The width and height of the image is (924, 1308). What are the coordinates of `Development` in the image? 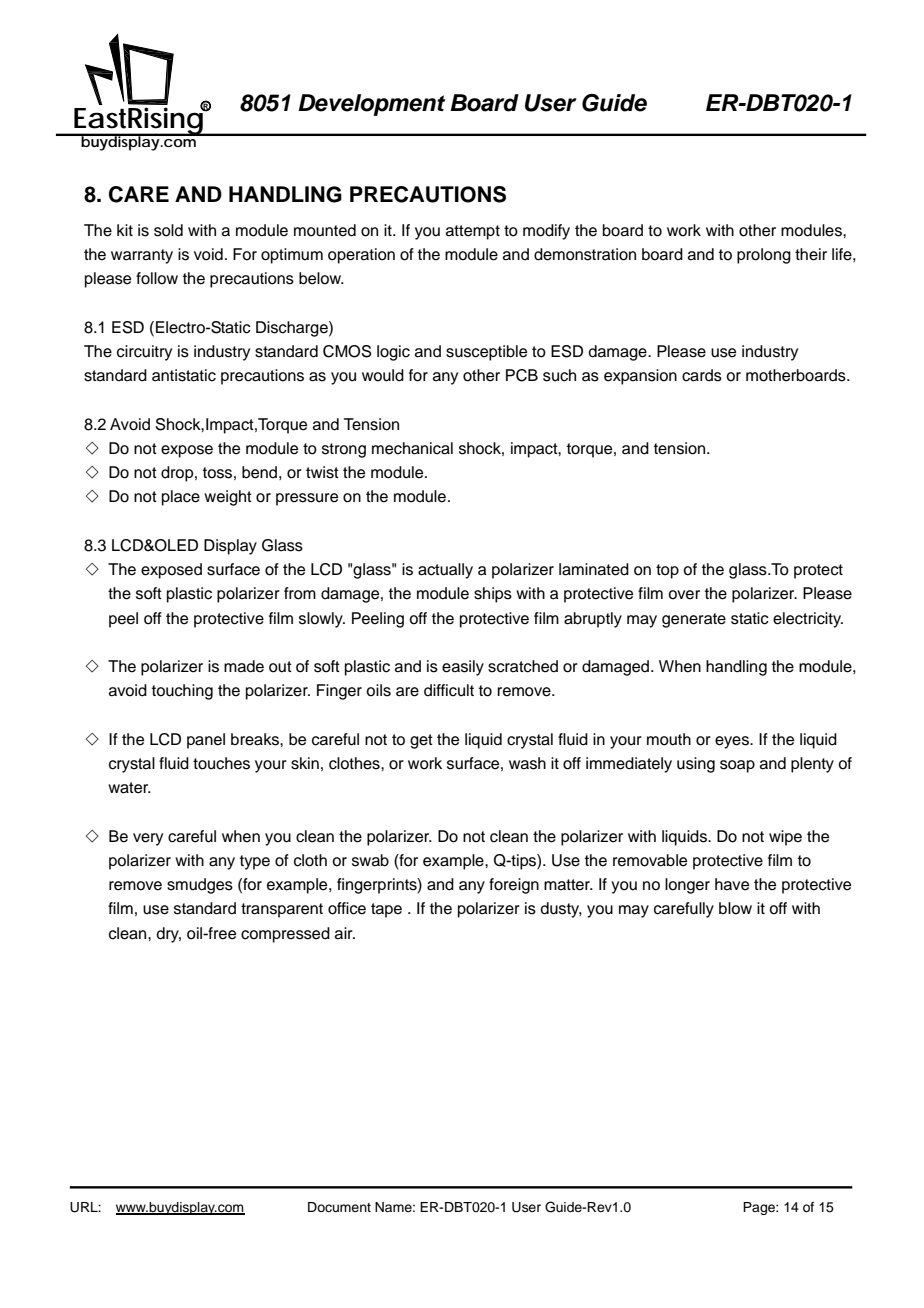 It's located at (371, 105).
